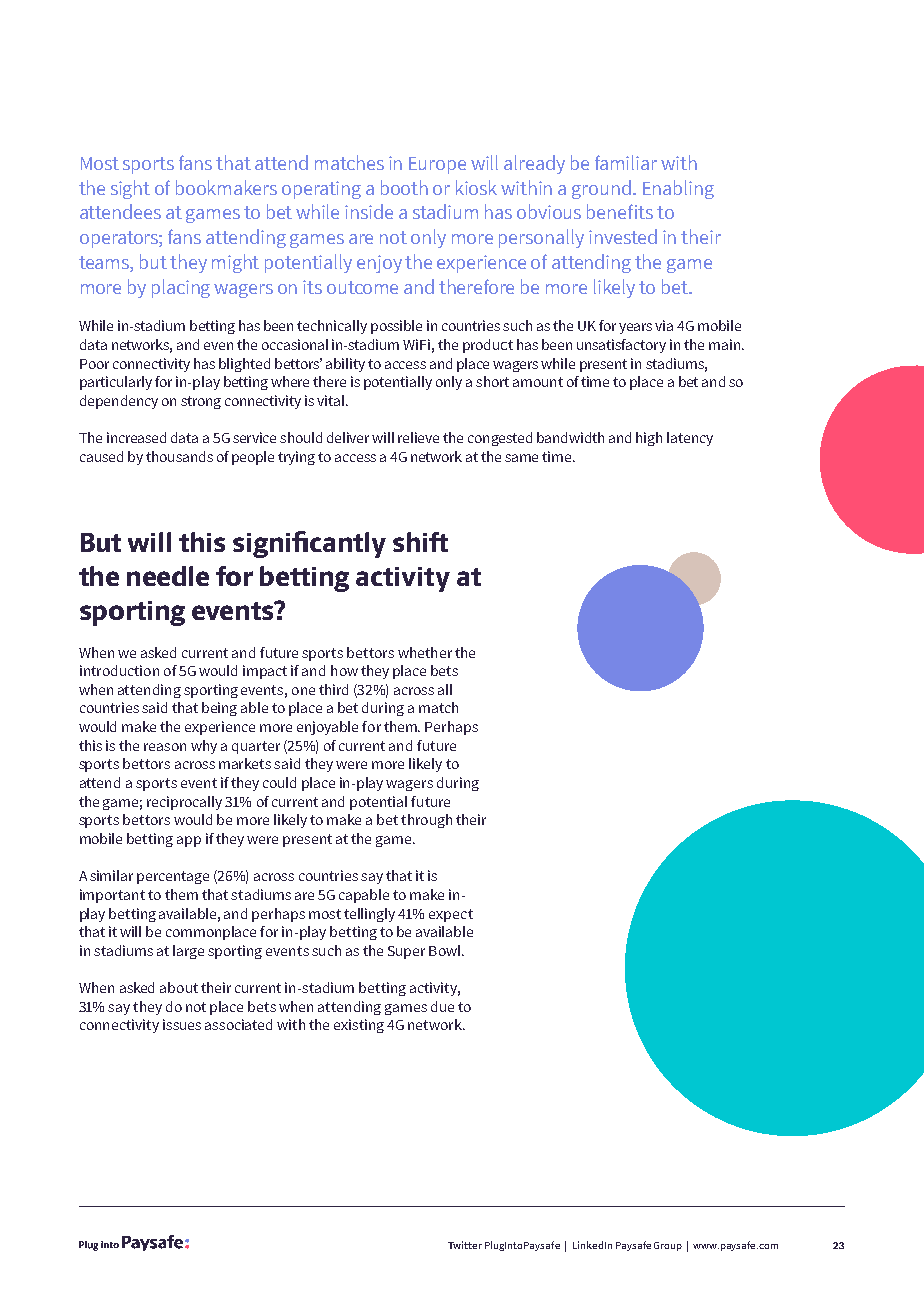  What do you see at coordinates (442, 1006) in the screenshot?
I see `due` at bounding box center [442, 1006].
